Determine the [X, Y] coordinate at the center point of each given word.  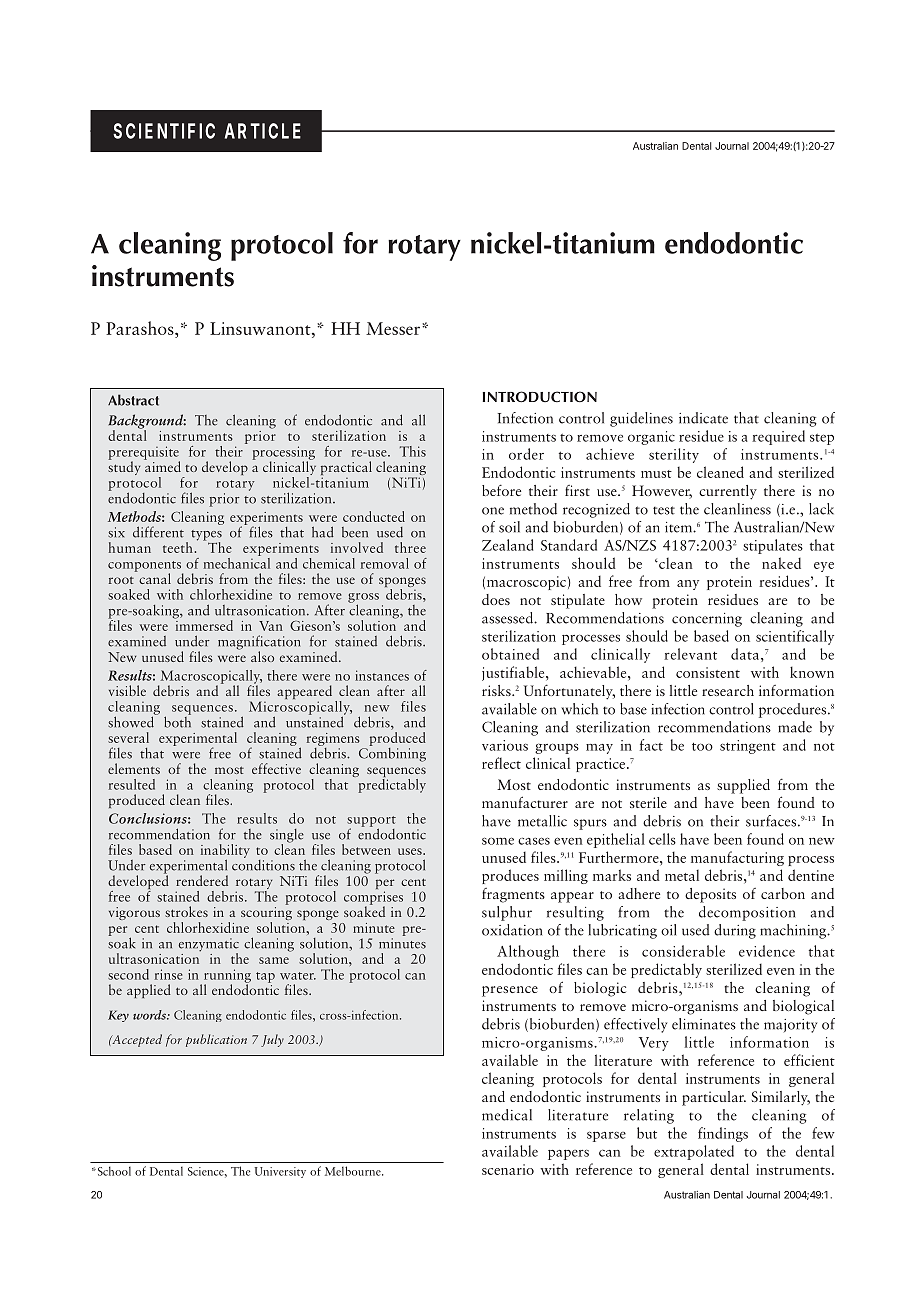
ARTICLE [263, 131]
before [501, 490]
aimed [162, 465]
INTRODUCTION [540, 397]
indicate [703, 418]
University [280, 1172]
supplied [743, 786]
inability [225, 852]
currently [728, 492]
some [498, 841]
